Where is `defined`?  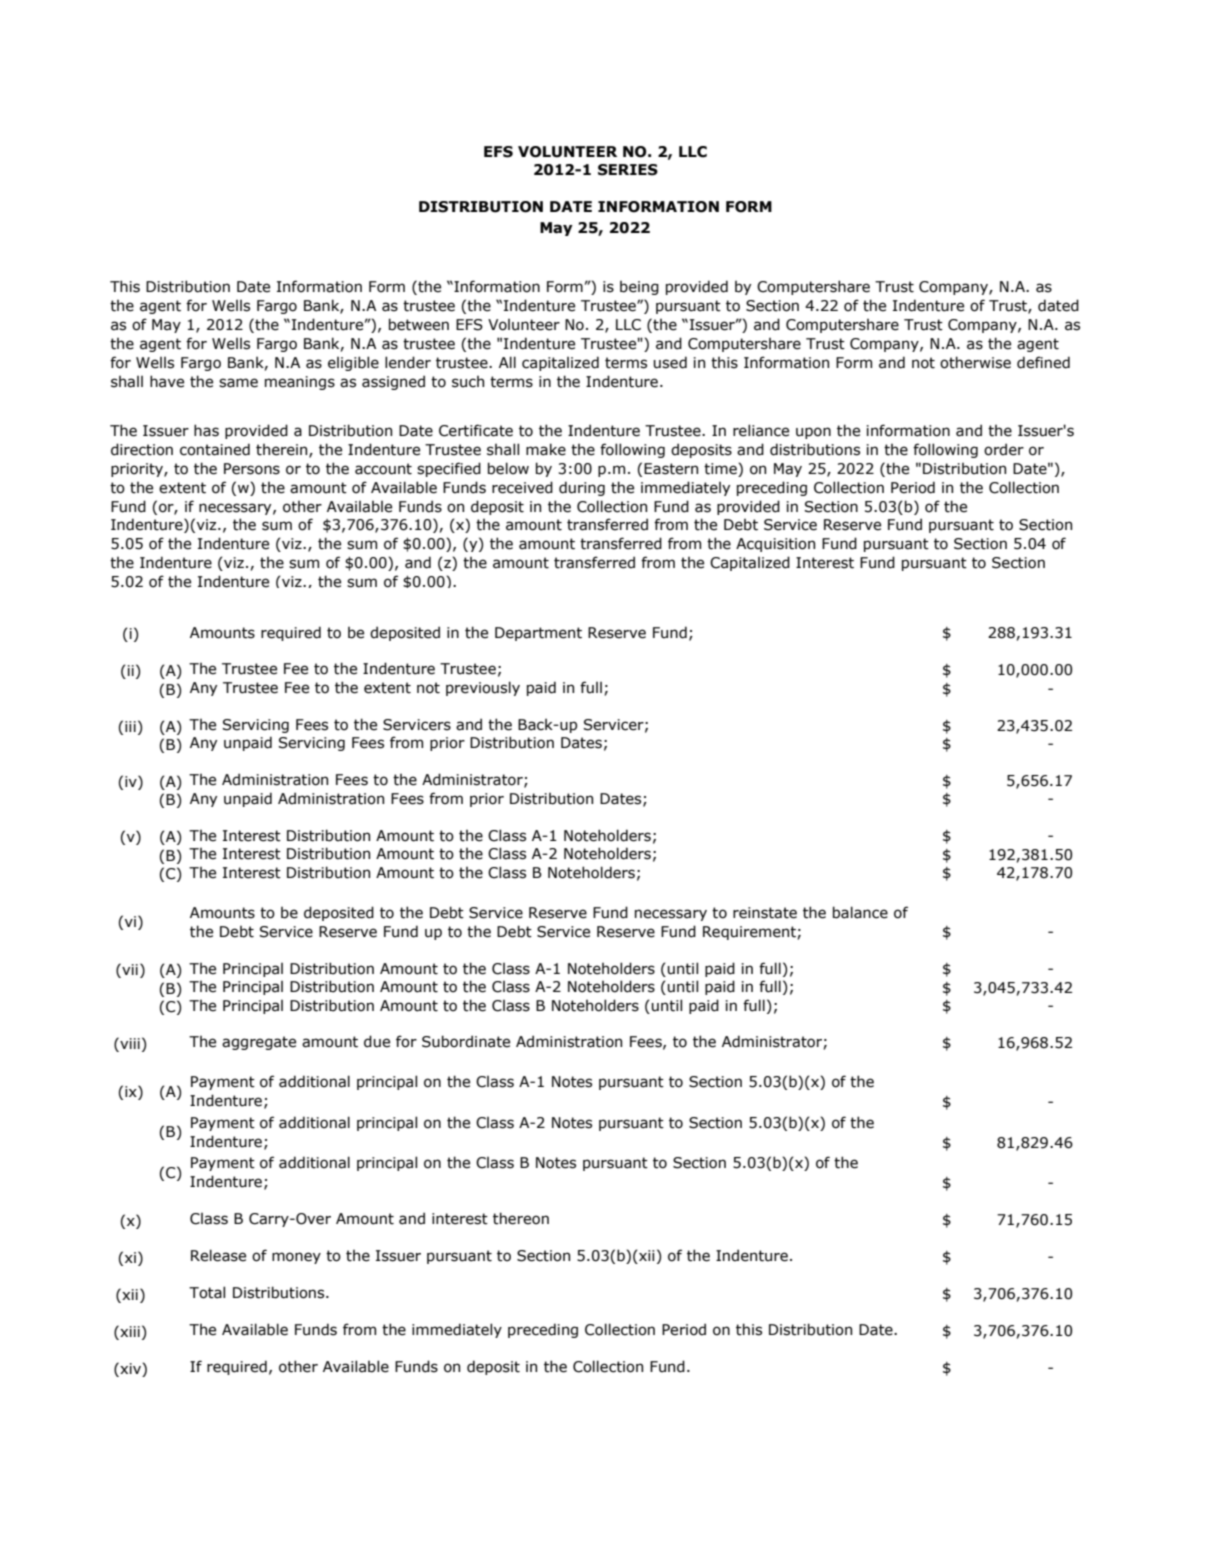
defined is located at coordinates (1043, 362).
